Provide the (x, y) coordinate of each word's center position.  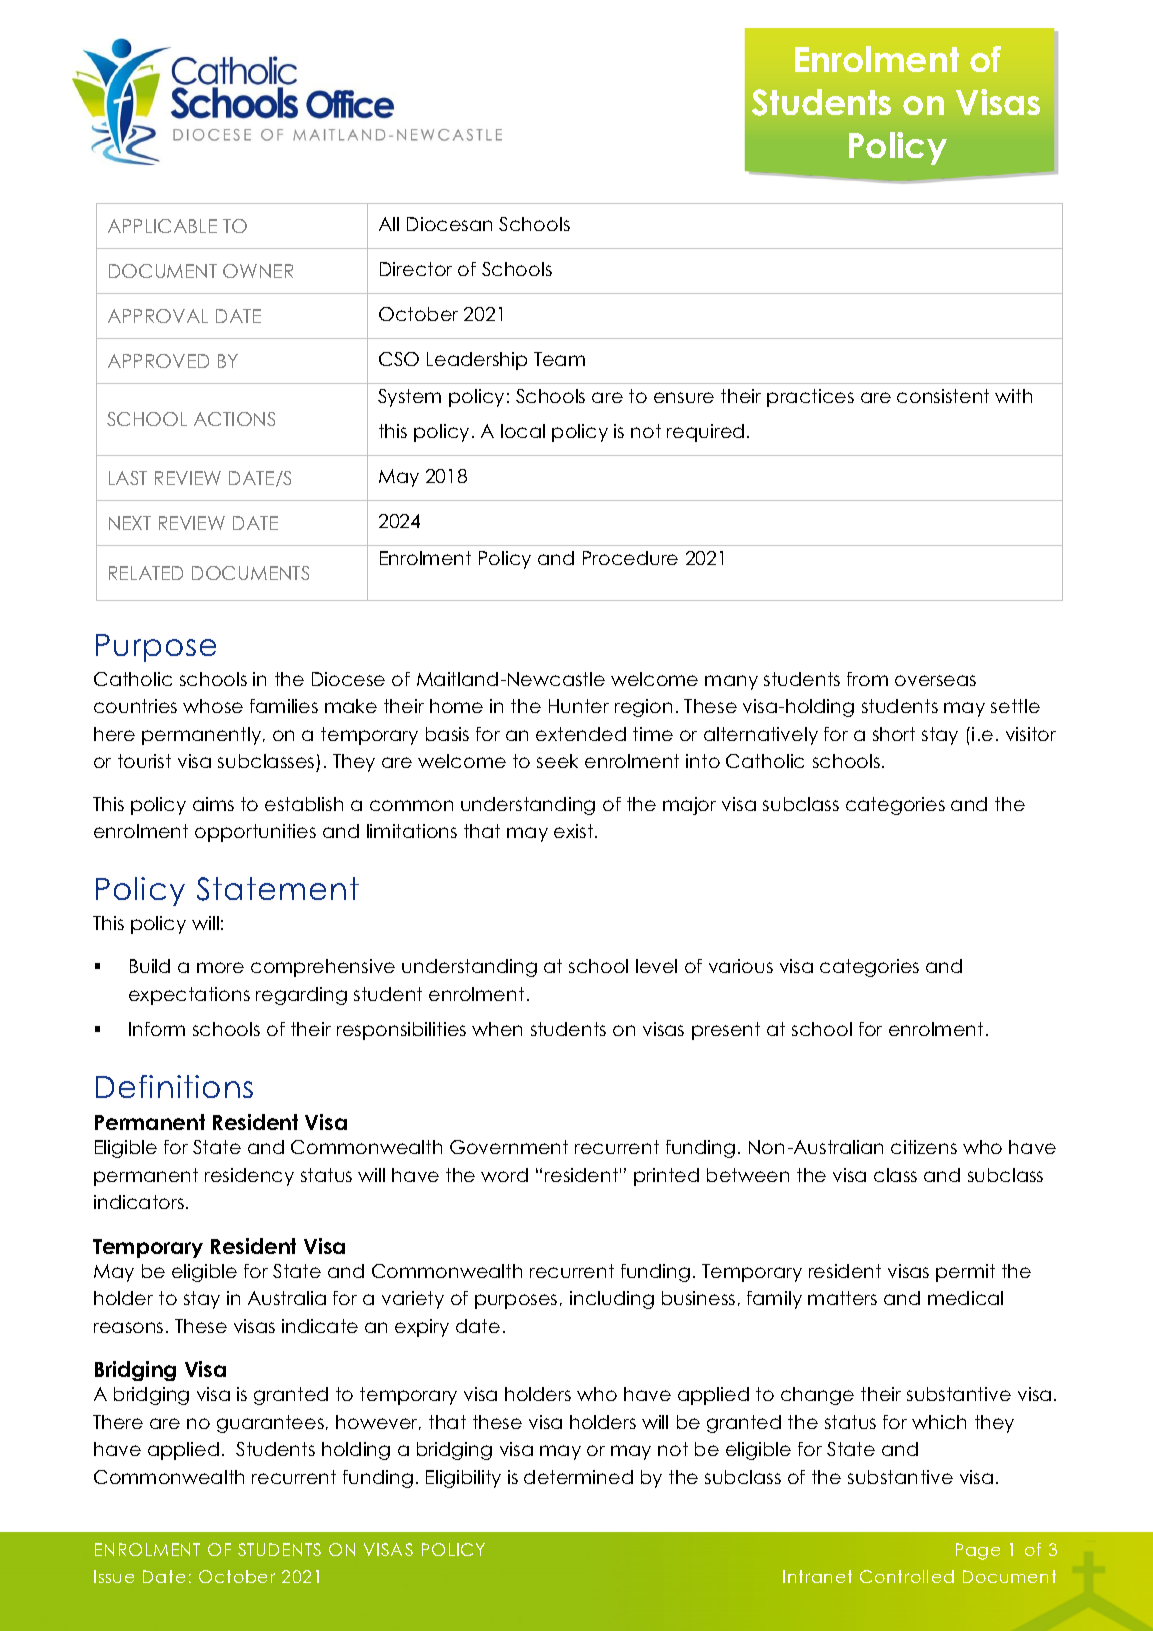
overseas (935, 680)
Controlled (907, 1576)
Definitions (174, 1086)
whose (213, 706)
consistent (943, 396)
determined (578, 1477)
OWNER (258, 271)
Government (509, 1147)
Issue (114, 1576)
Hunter (579, 706)
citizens (924, 1147)
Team (559, 359)
